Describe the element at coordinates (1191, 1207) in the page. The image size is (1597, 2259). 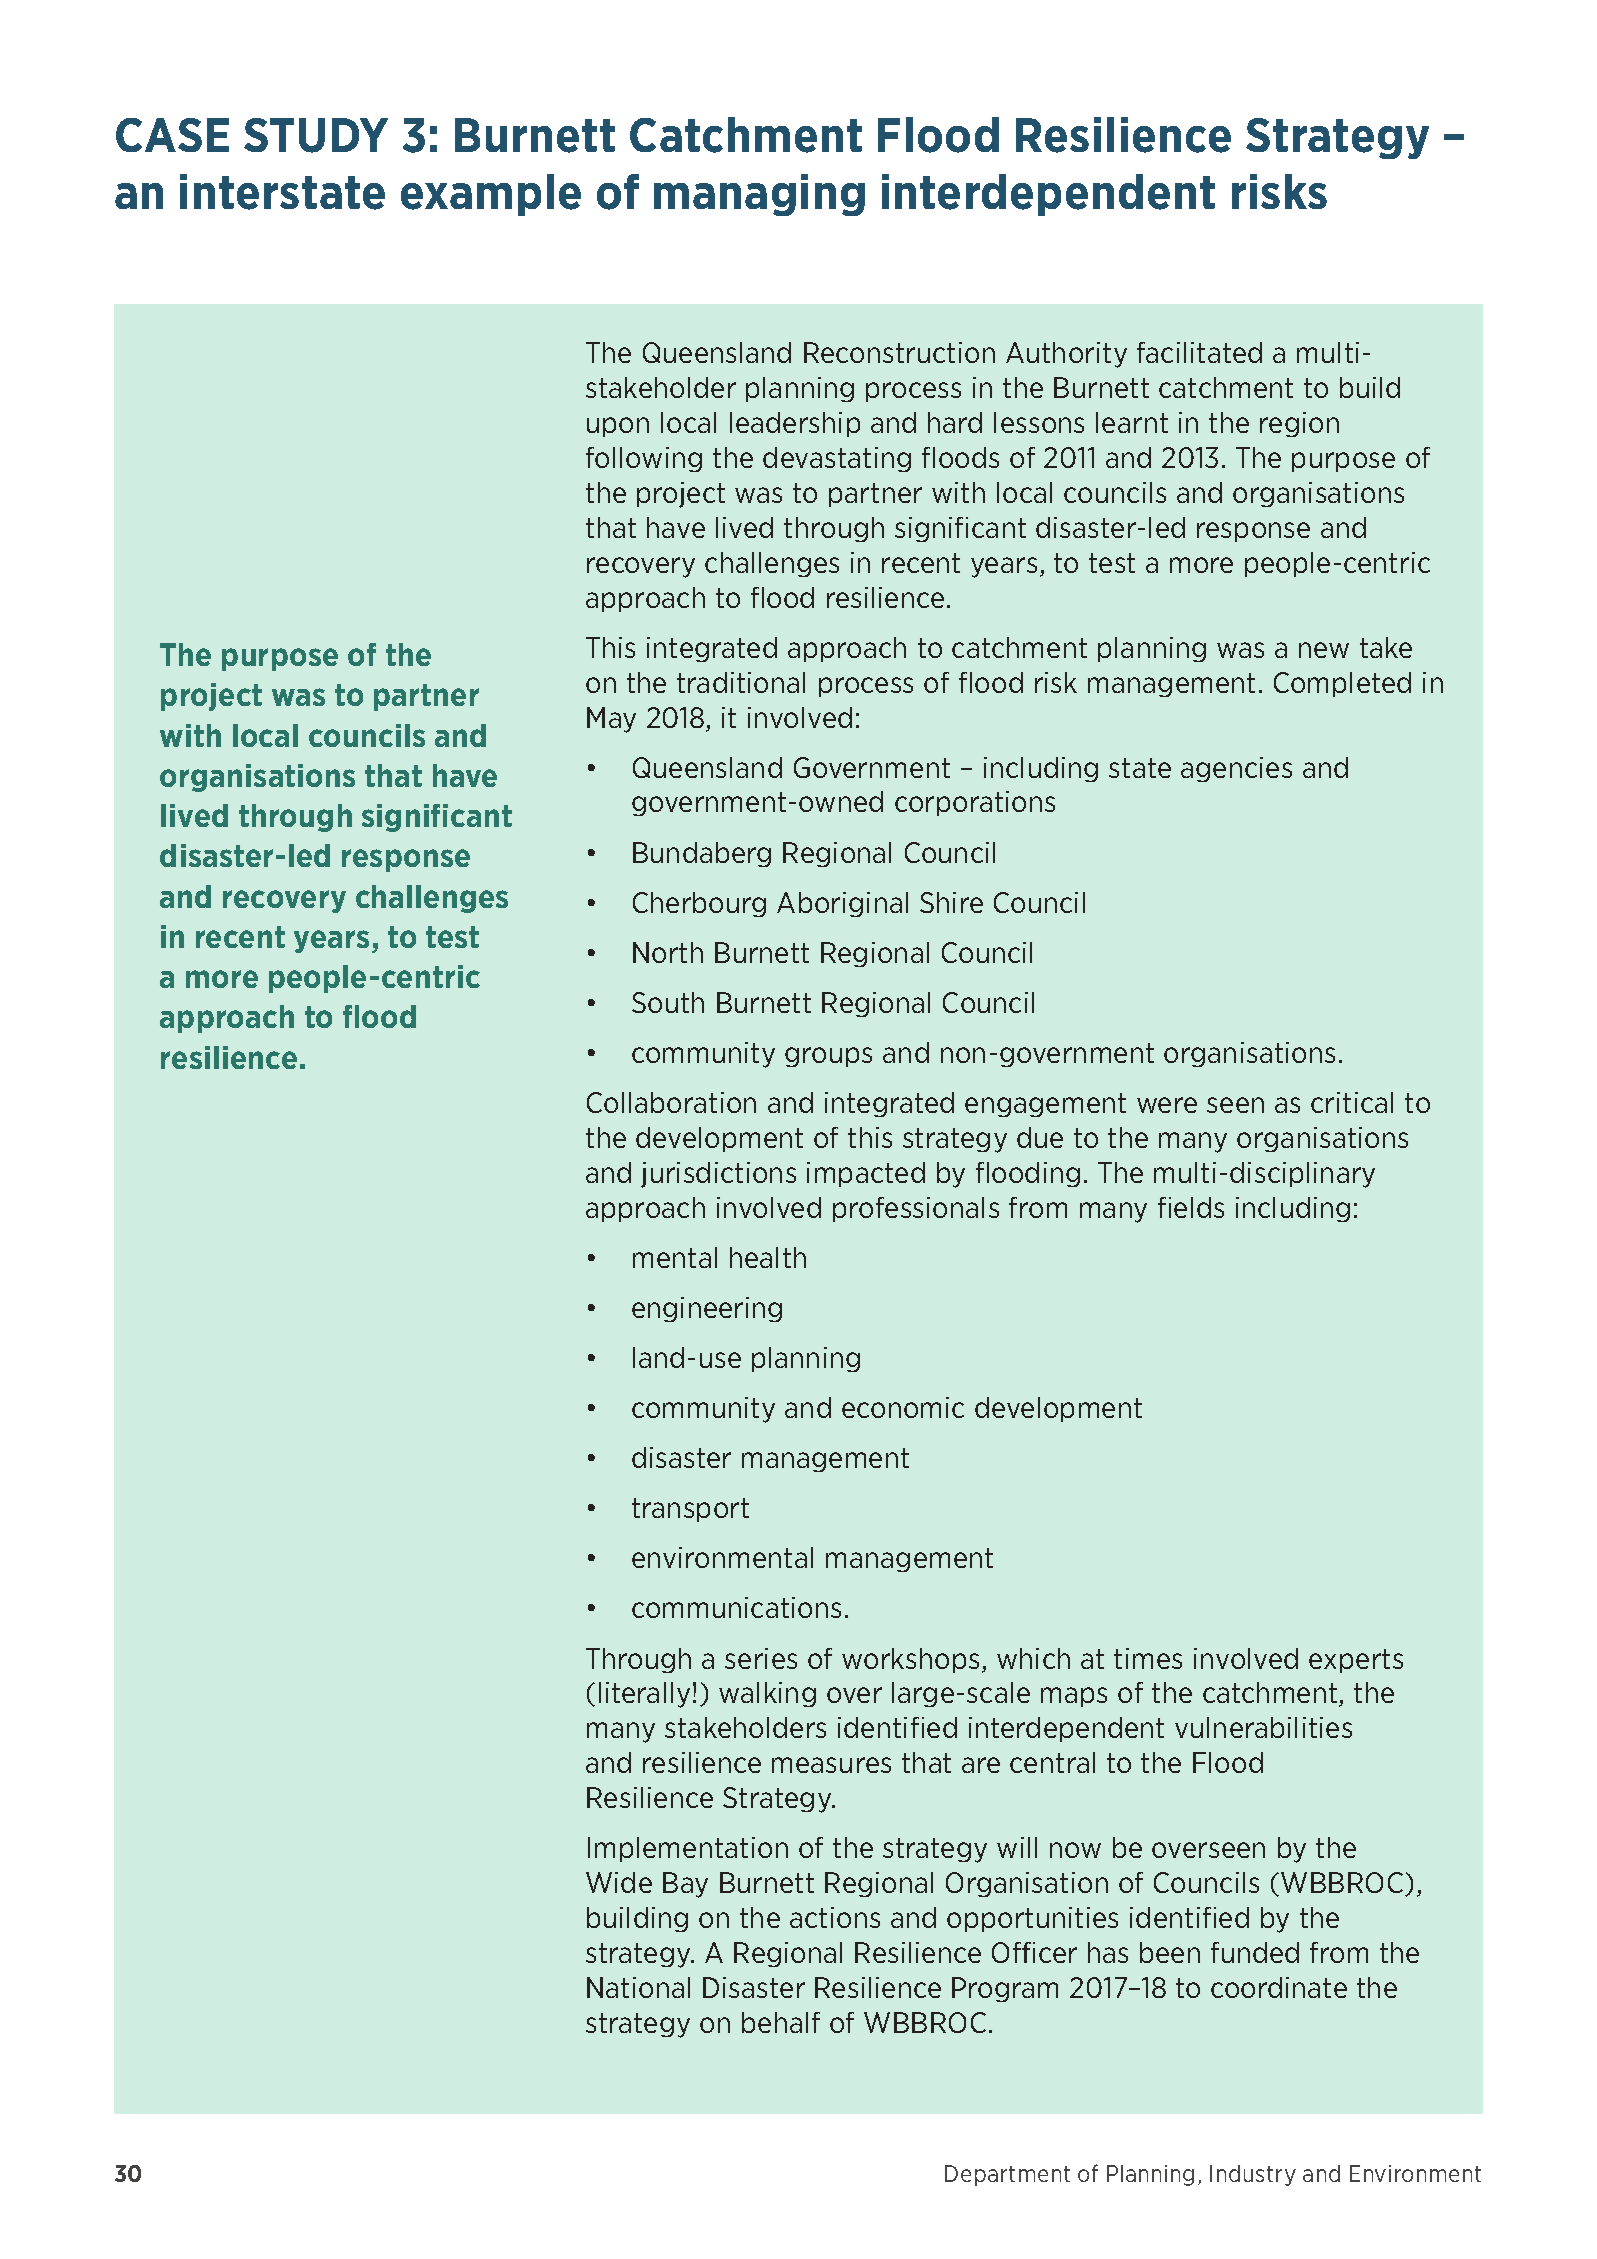
I see `fields` at that location.
